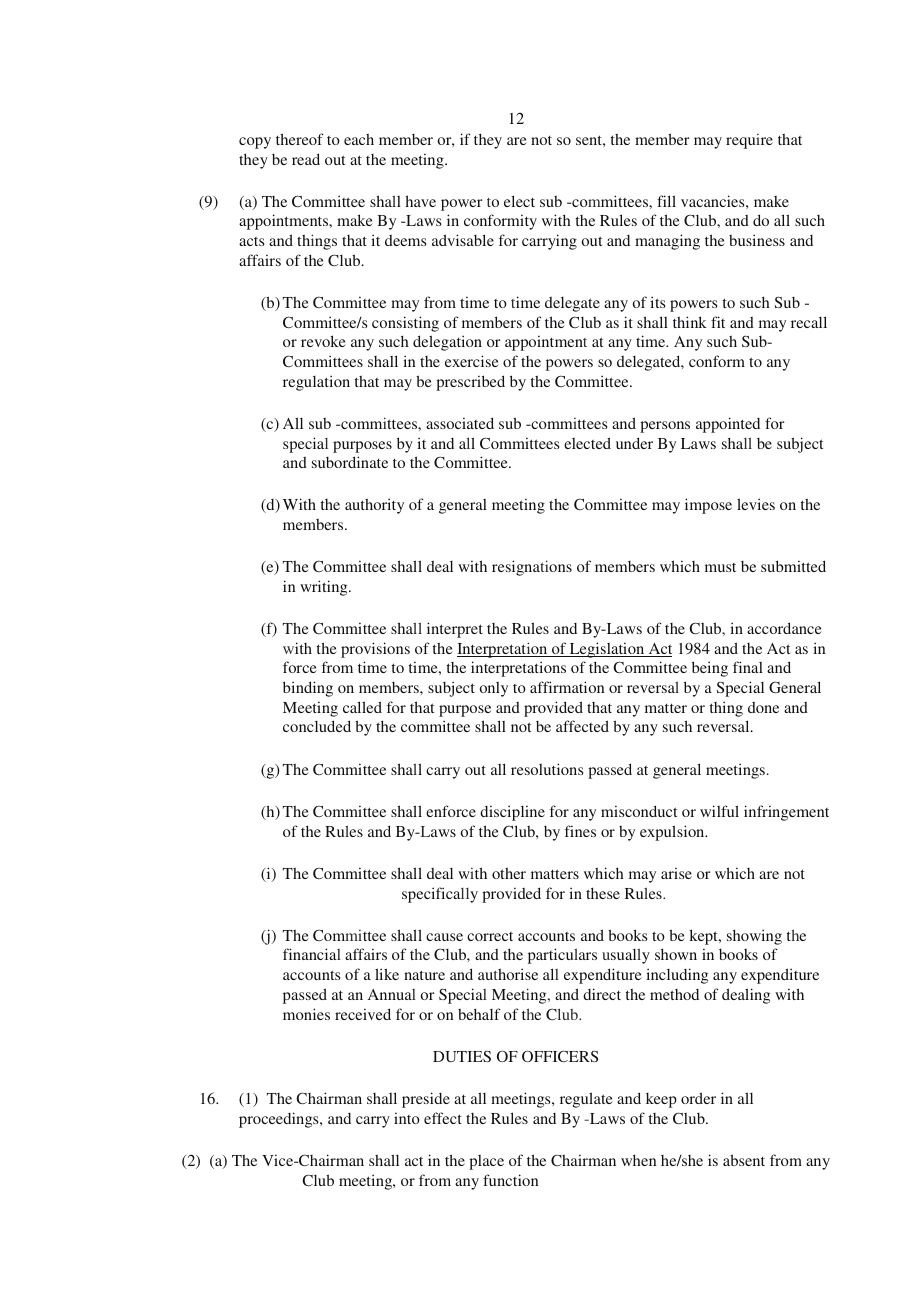 This screenshot has width=924, height=1308. What do you see at coordinates (472, 361) in the screenshot?
I see `exercise` at bounding box center [472, 361].
